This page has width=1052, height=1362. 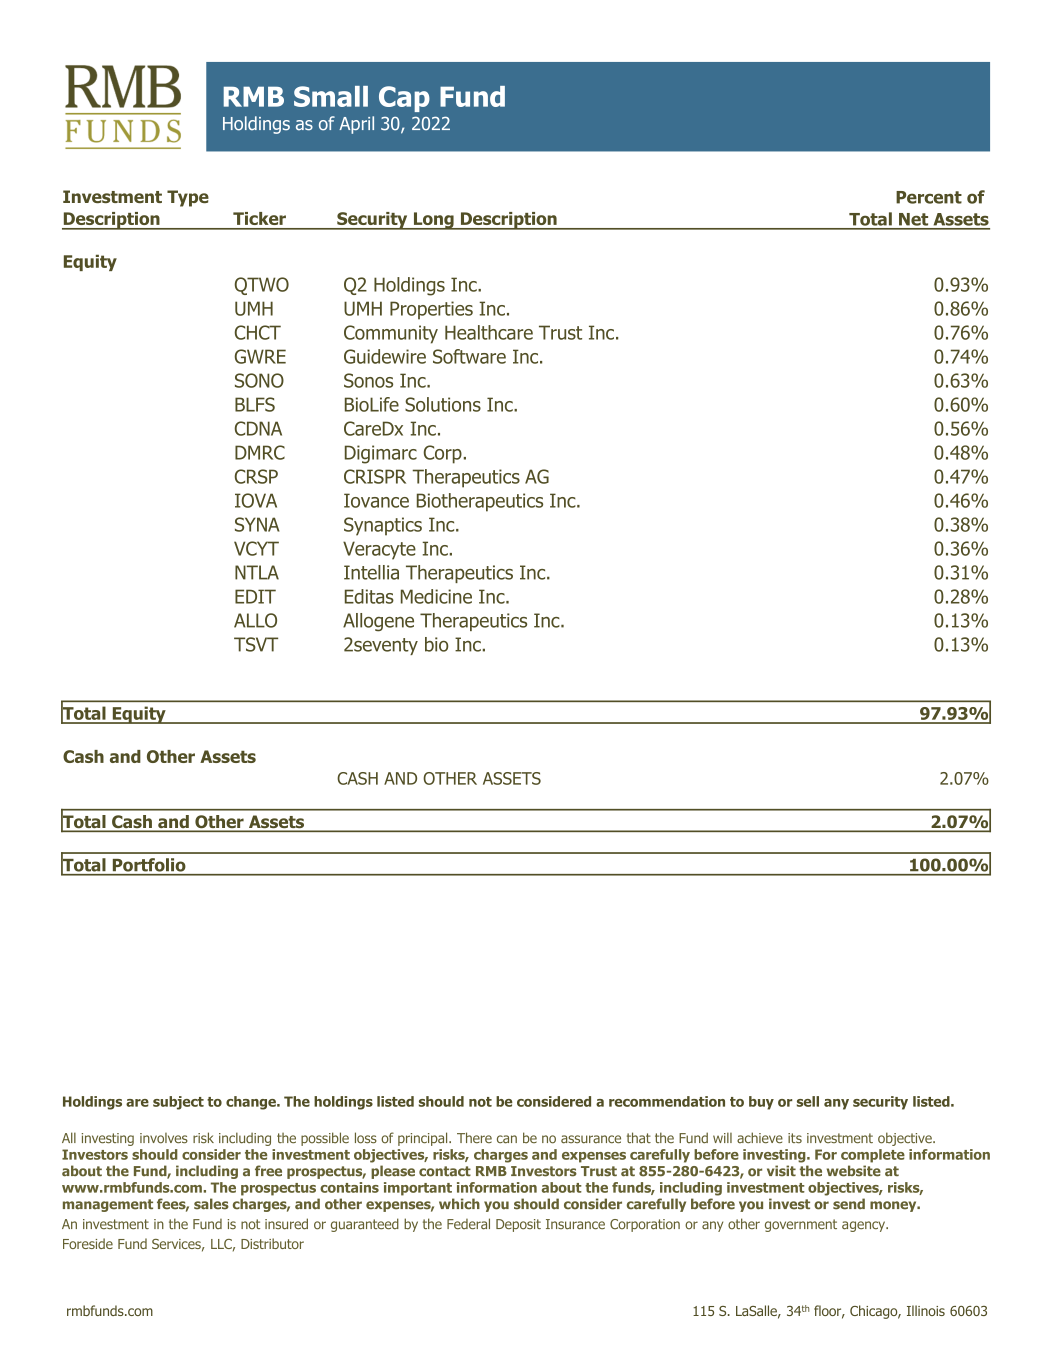 What do you see at coordinates (518, 1225) in the page?
I see `Deposit` at bounding box center [518, 1225].
